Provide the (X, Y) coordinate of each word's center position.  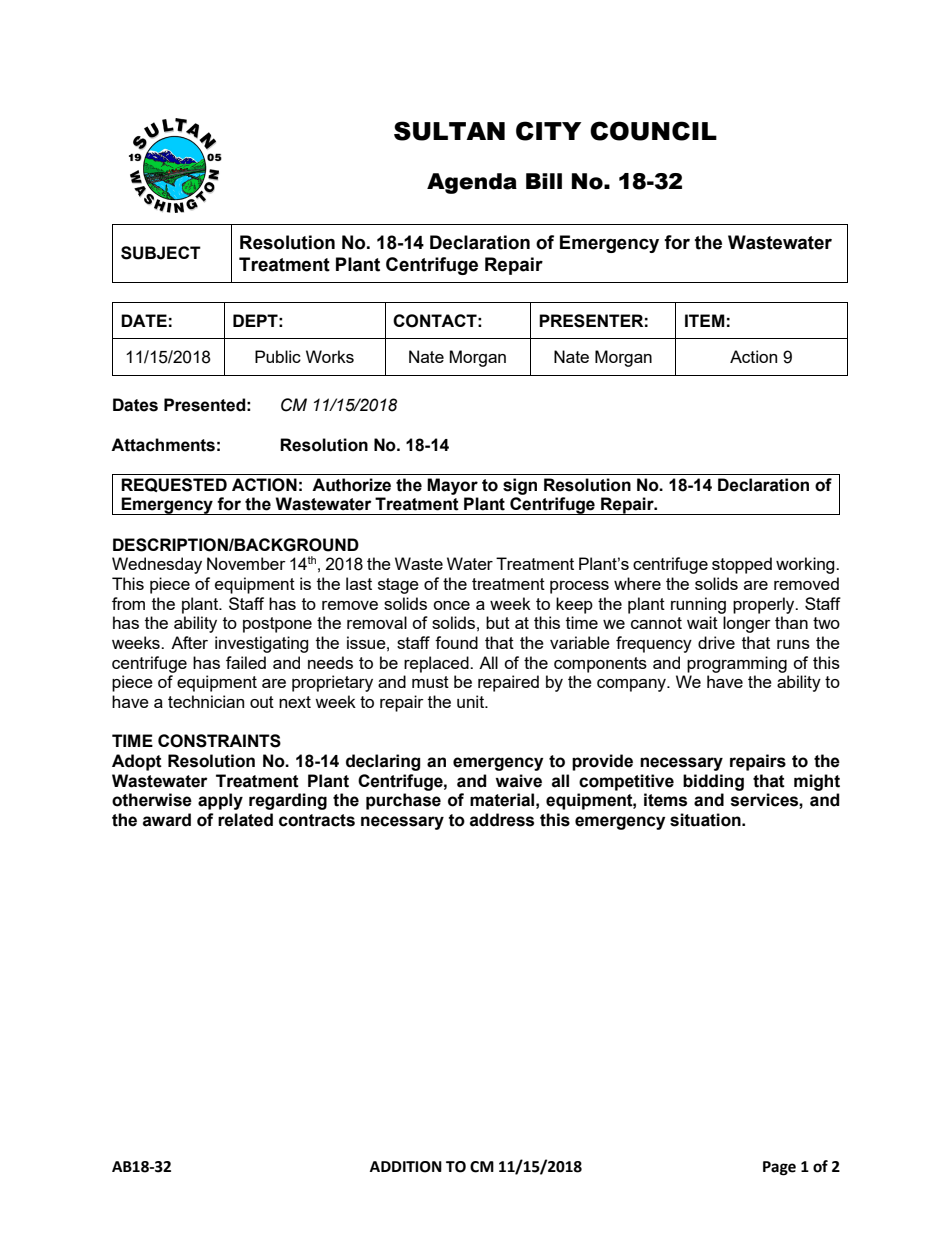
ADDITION (406, 1167)
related (245, 820)
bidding (713, 782)
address (502, 820)
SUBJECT (161, 253)
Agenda (472, 183)
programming (737, 664)
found (456, 642)
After (189, 642)
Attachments (163, 445)
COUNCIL (653, 131)
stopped (742, 565)
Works (330, 356)
